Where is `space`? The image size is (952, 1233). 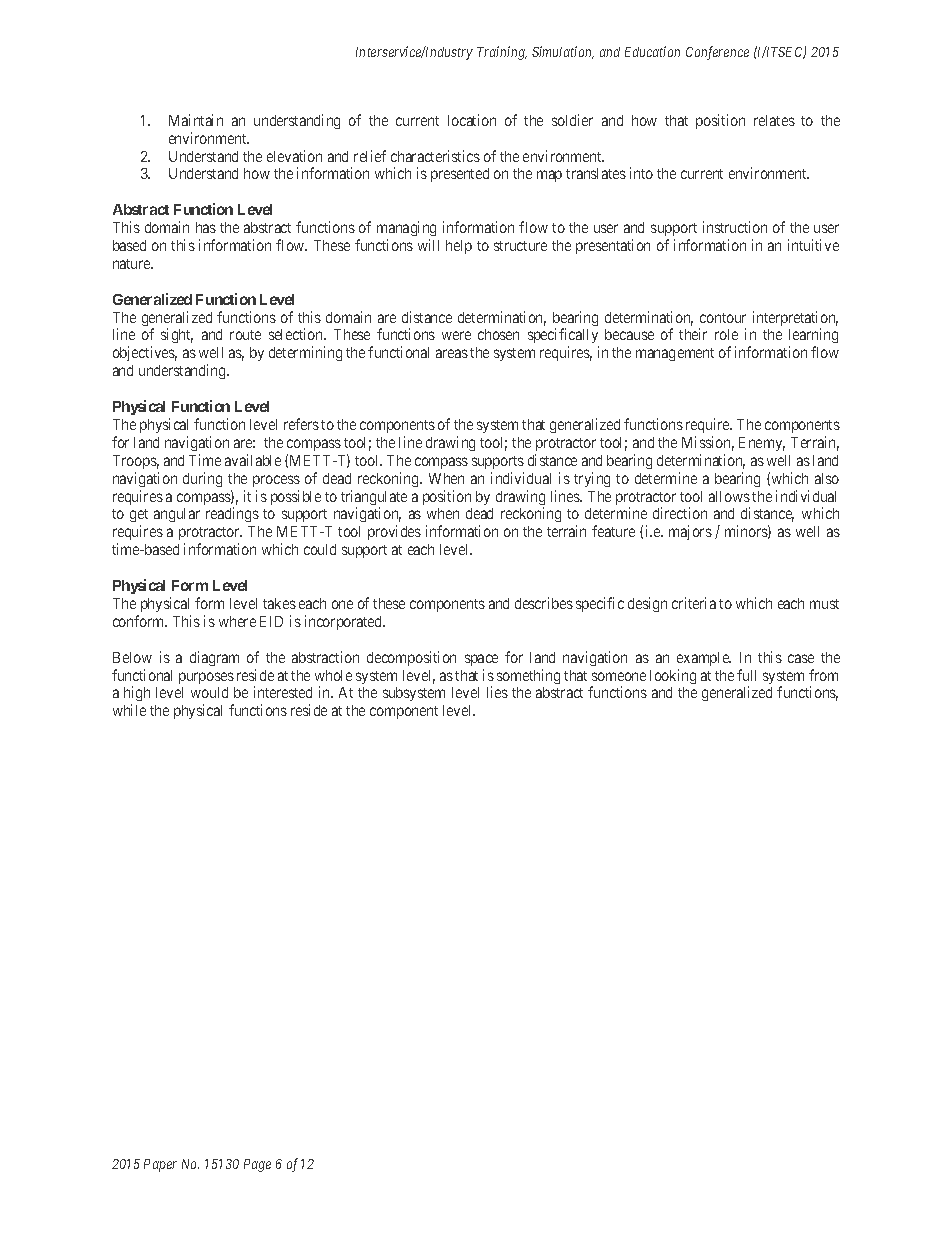
space is located at coordinates (481, 660).
